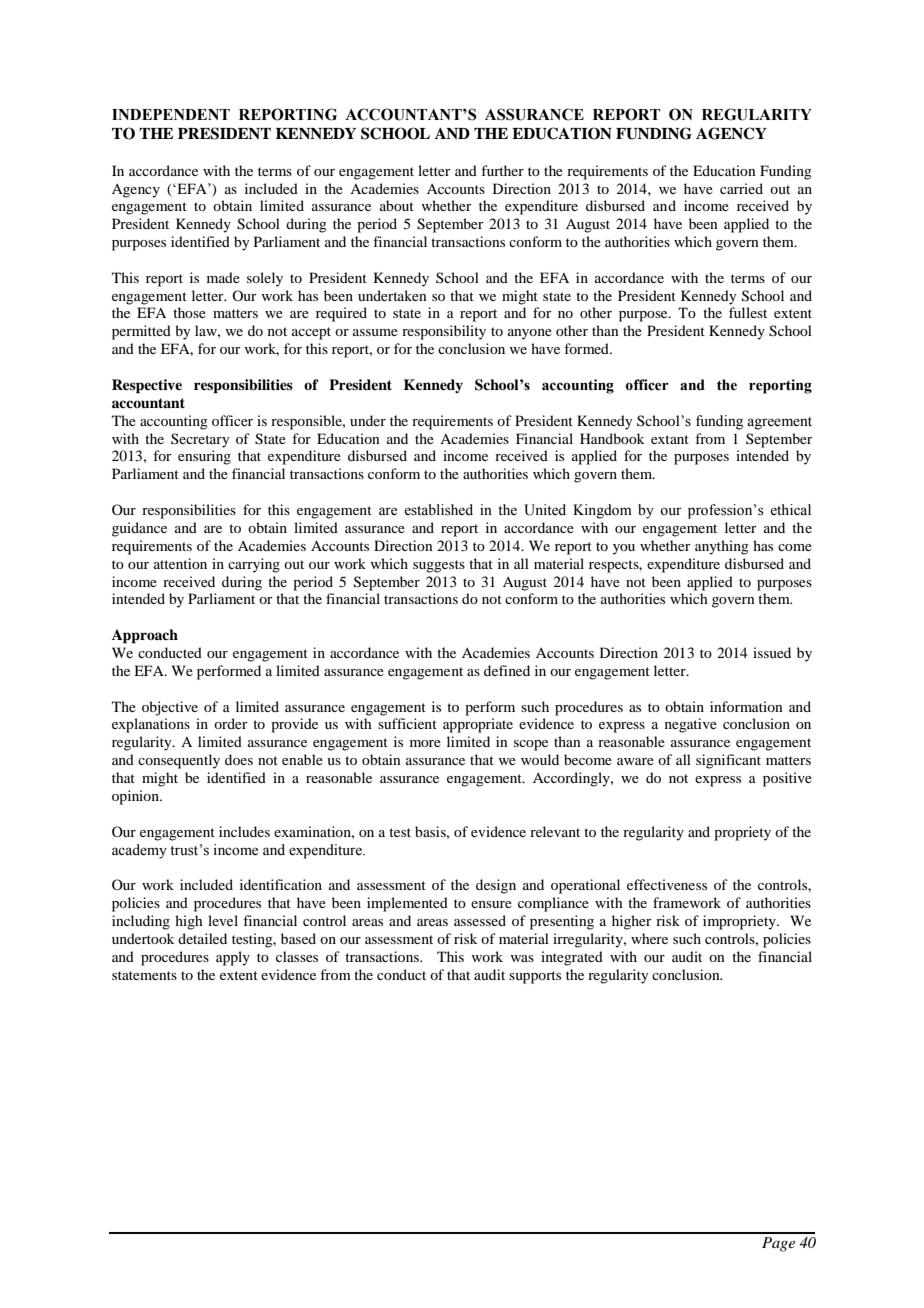 The height and width of the image is (1308, 924). What do you see at coordinates (502, 170) in the image?
I see `further` at bounding box center [502, 170].
